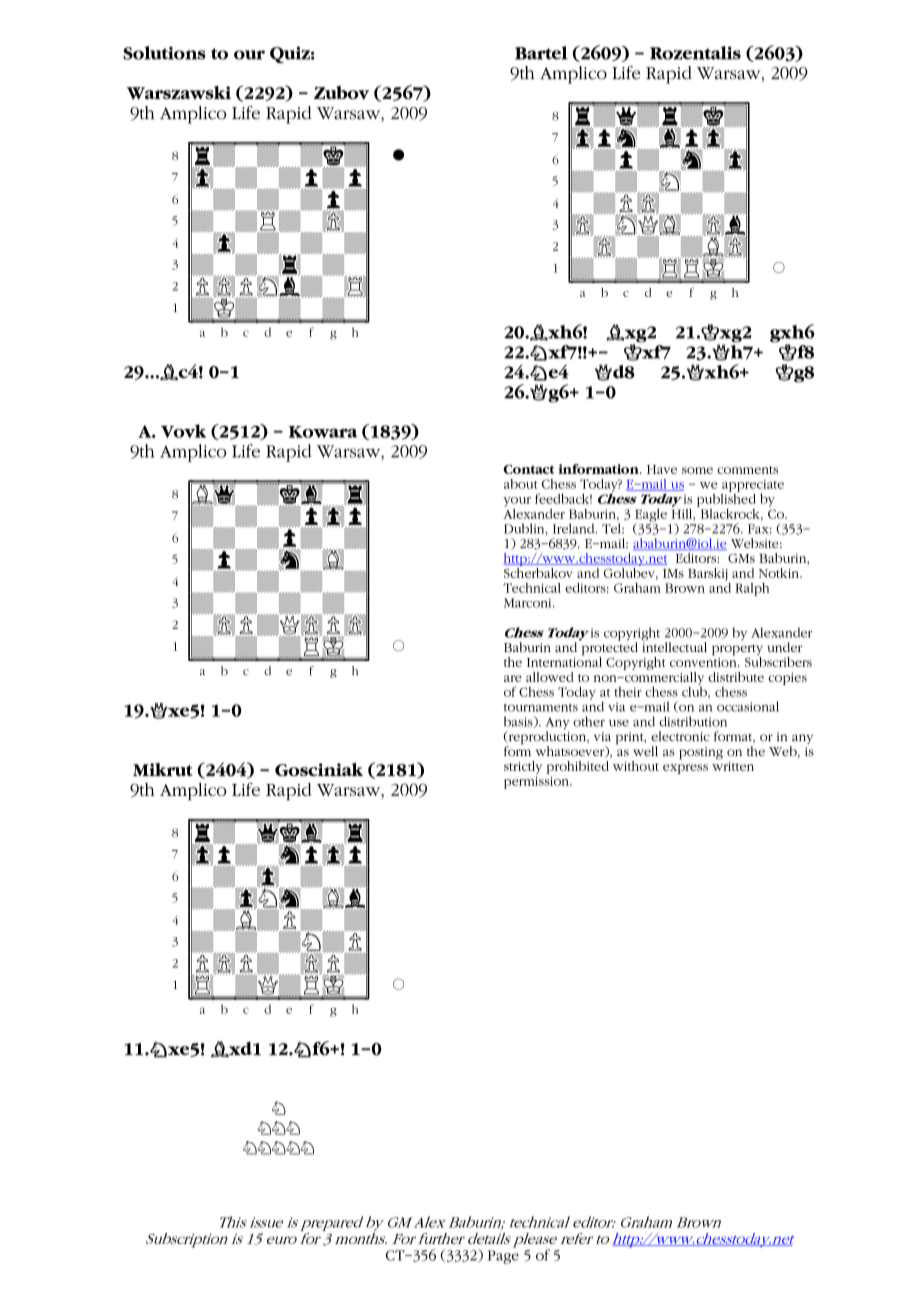  I want to click on comments, so click(747, 470).
